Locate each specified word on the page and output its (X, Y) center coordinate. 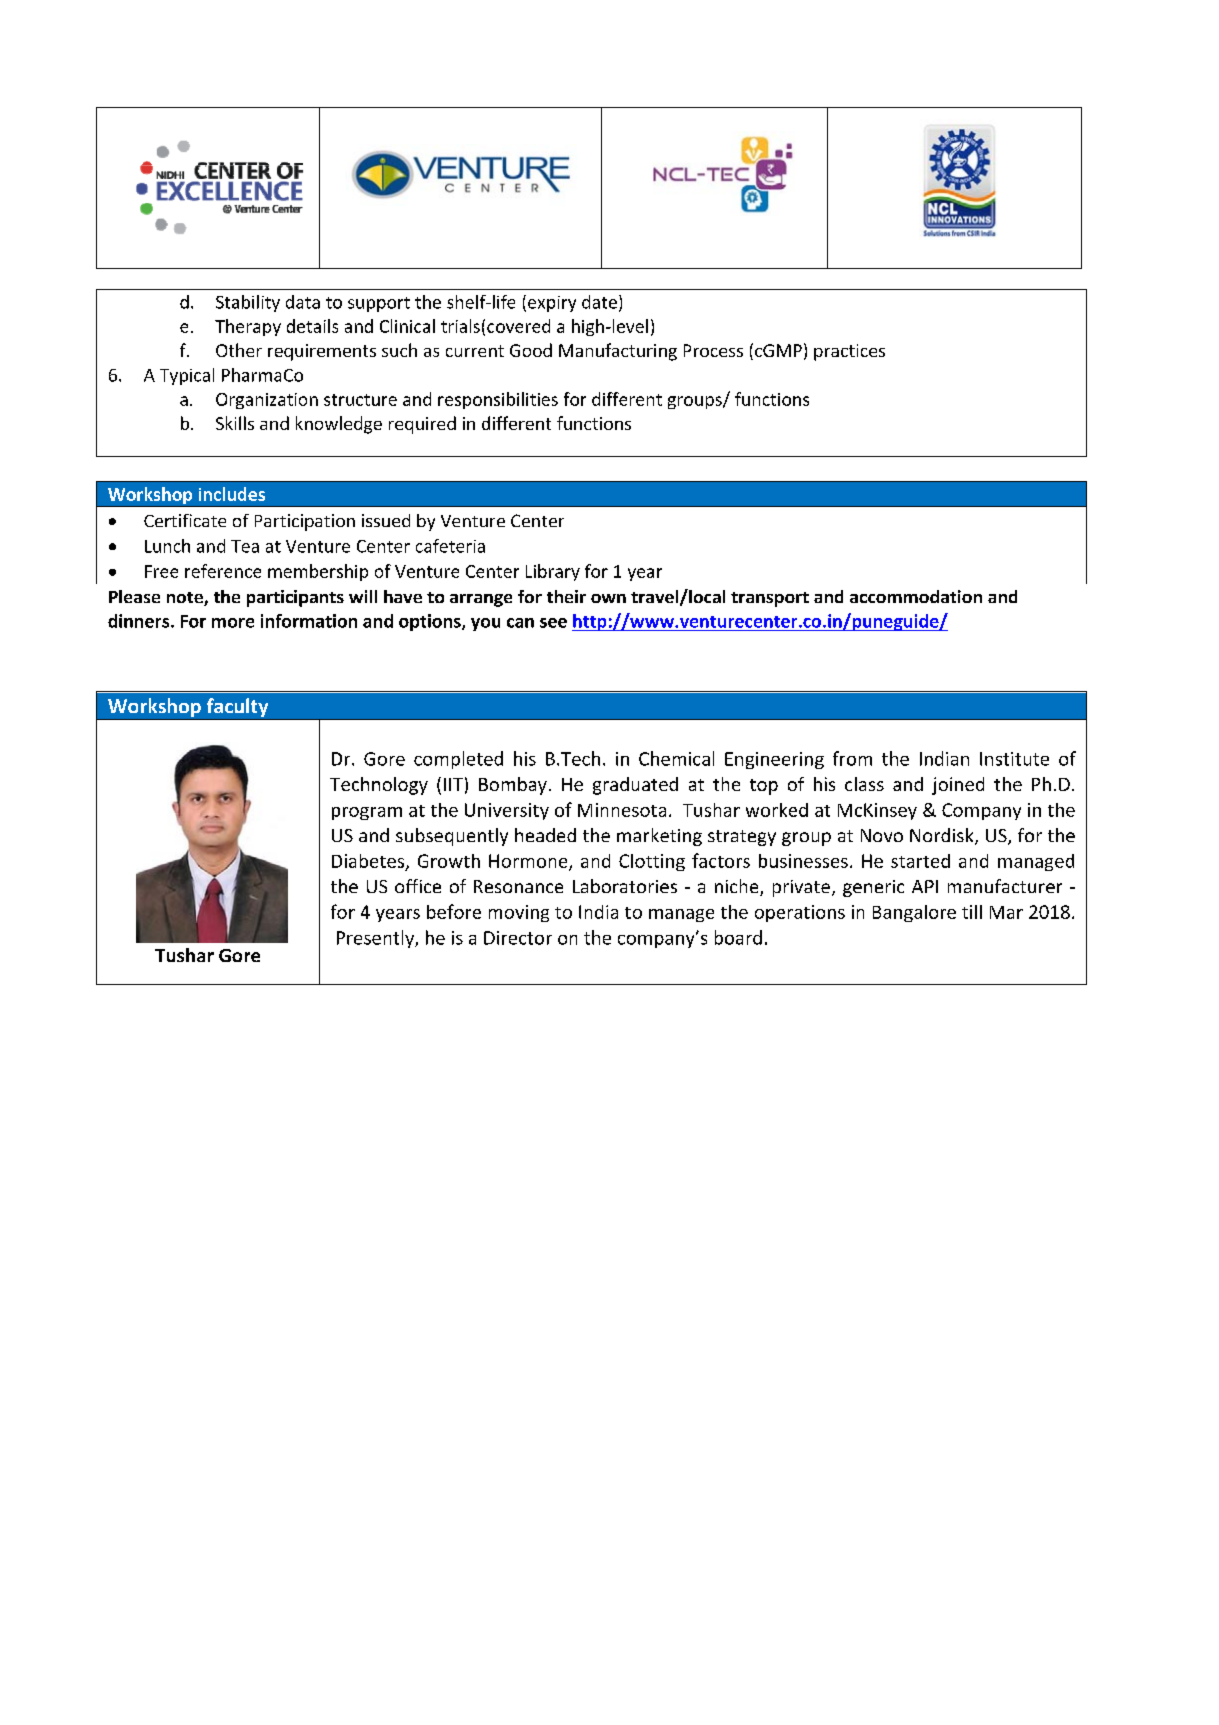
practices (849, 352)
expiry (552, 304)
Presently (376, 939)
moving (519, 913)
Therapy (248, 327)
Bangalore (914, 913)
